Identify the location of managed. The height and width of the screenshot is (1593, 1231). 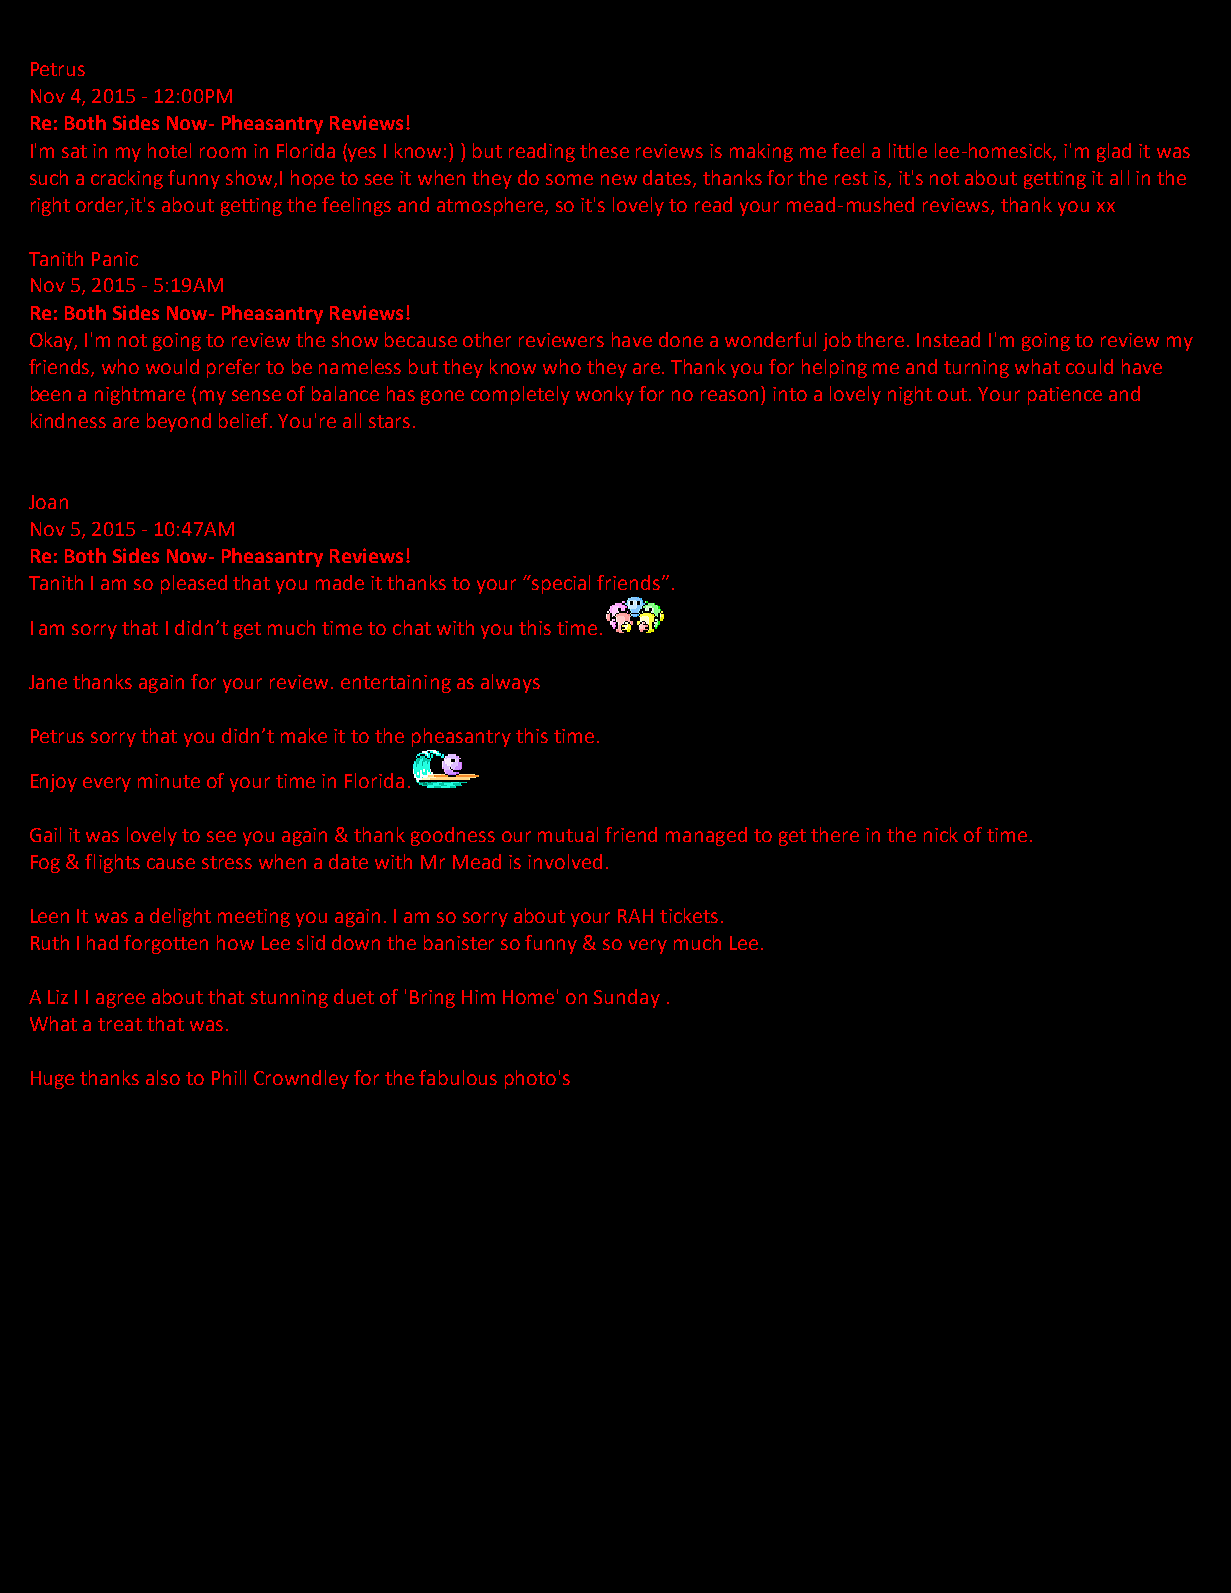
(706, 836).
